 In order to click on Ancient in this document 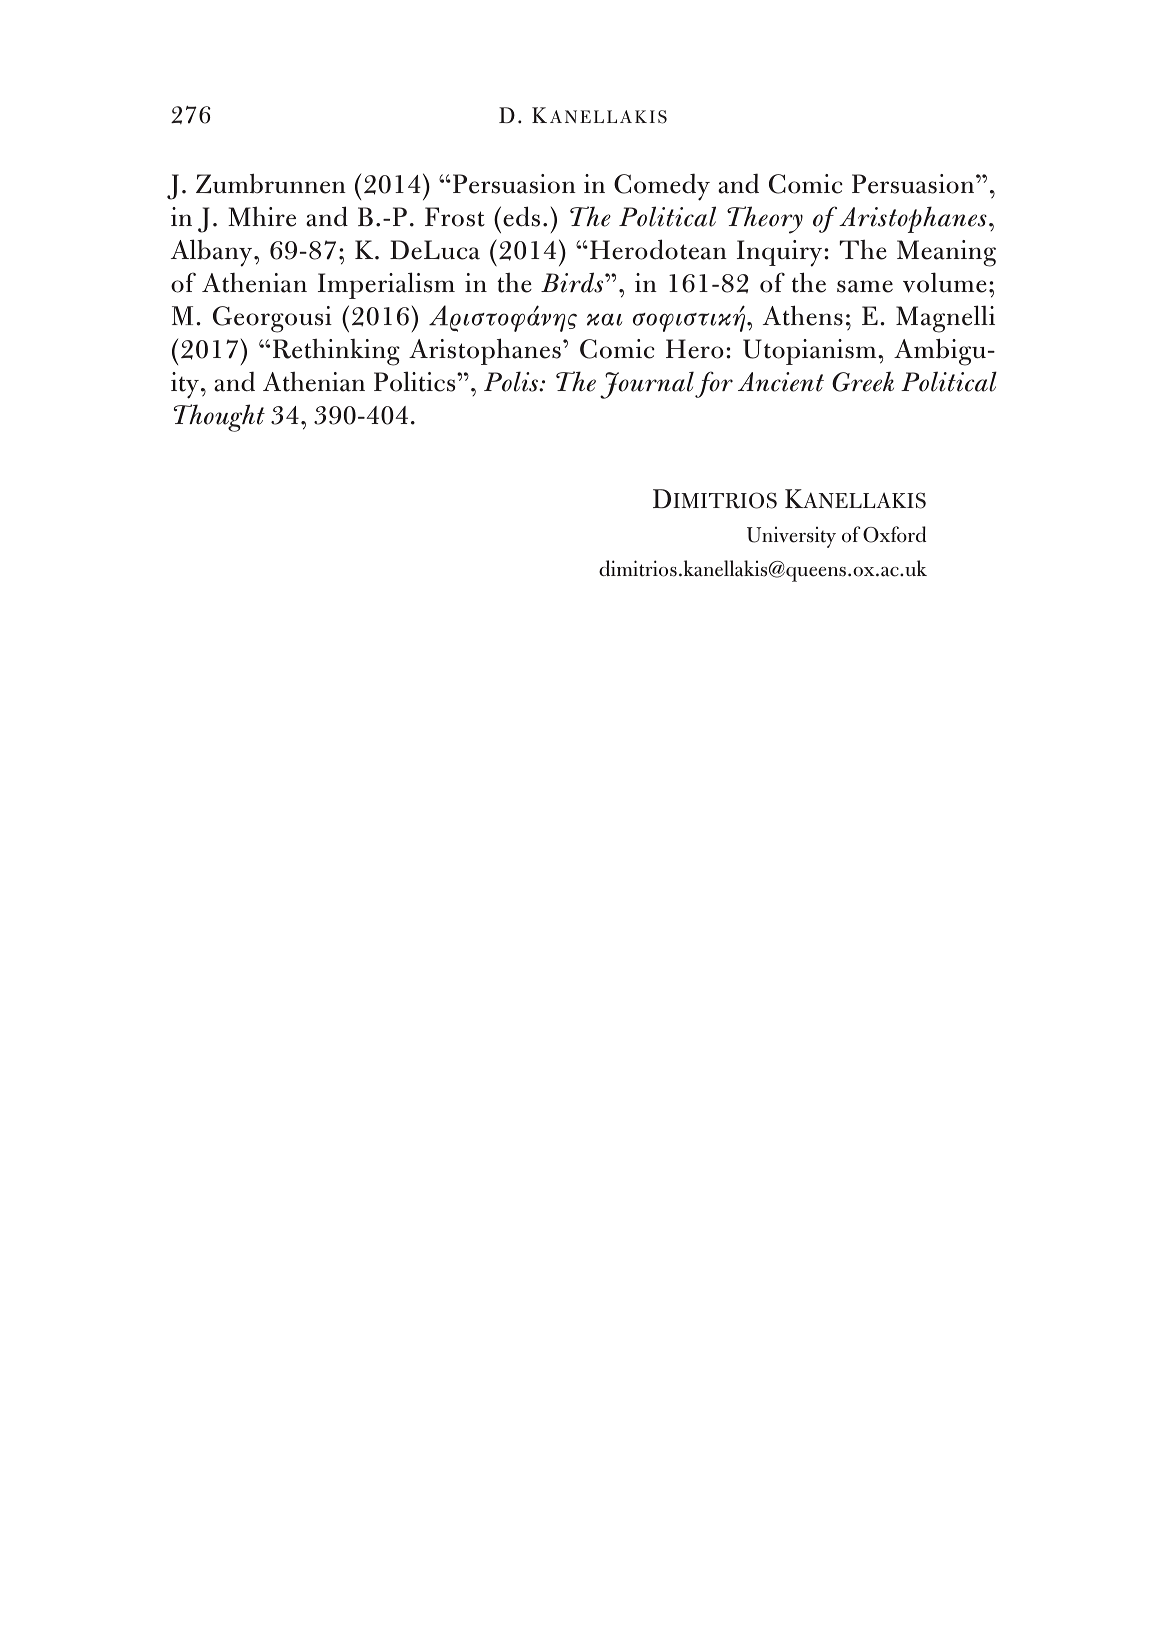, I will do `click(781, 382)`.
